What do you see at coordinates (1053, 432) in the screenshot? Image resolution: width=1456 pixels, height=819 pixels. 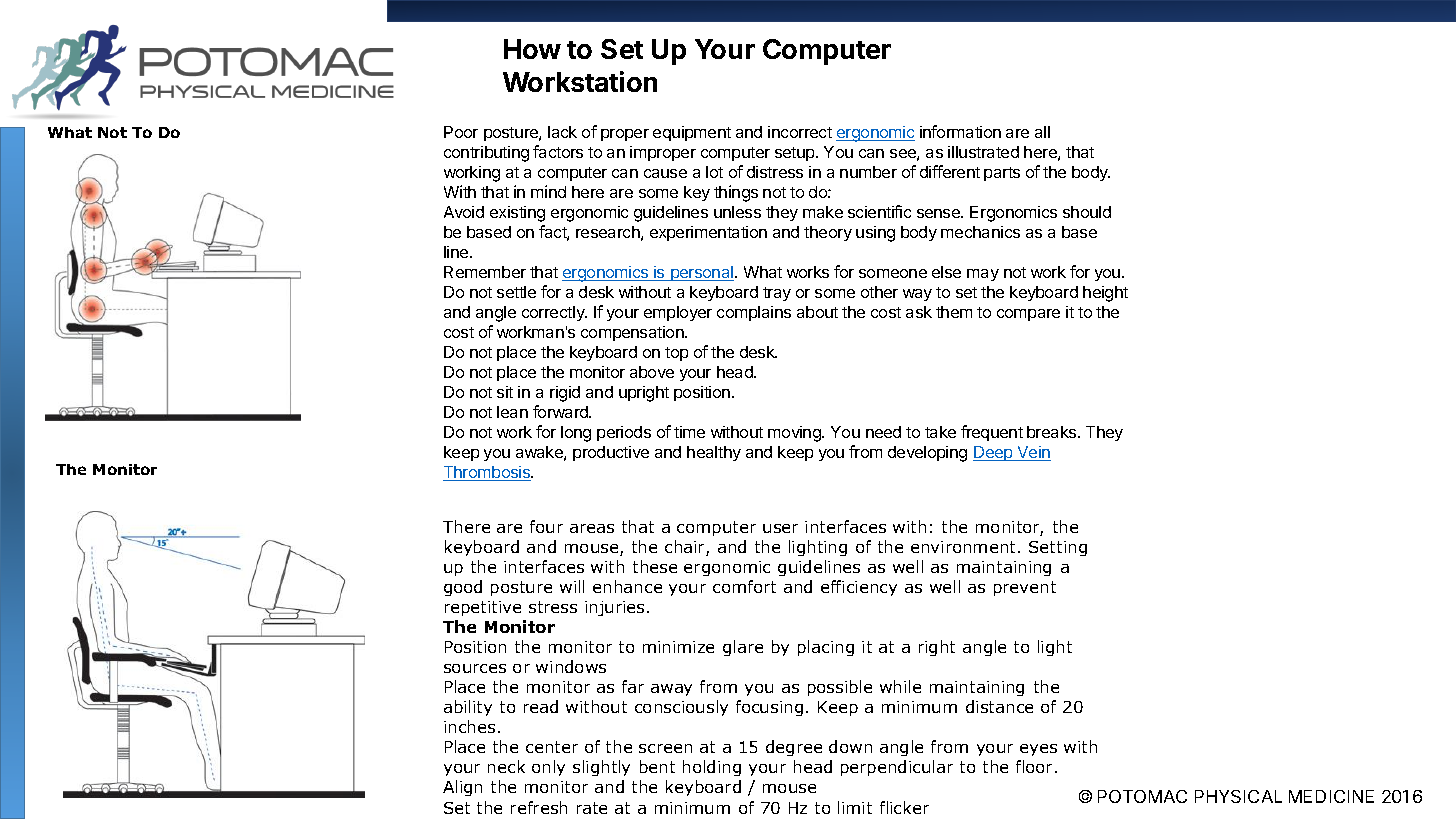 I see `breaks` at bounding box center [1053, 432].
